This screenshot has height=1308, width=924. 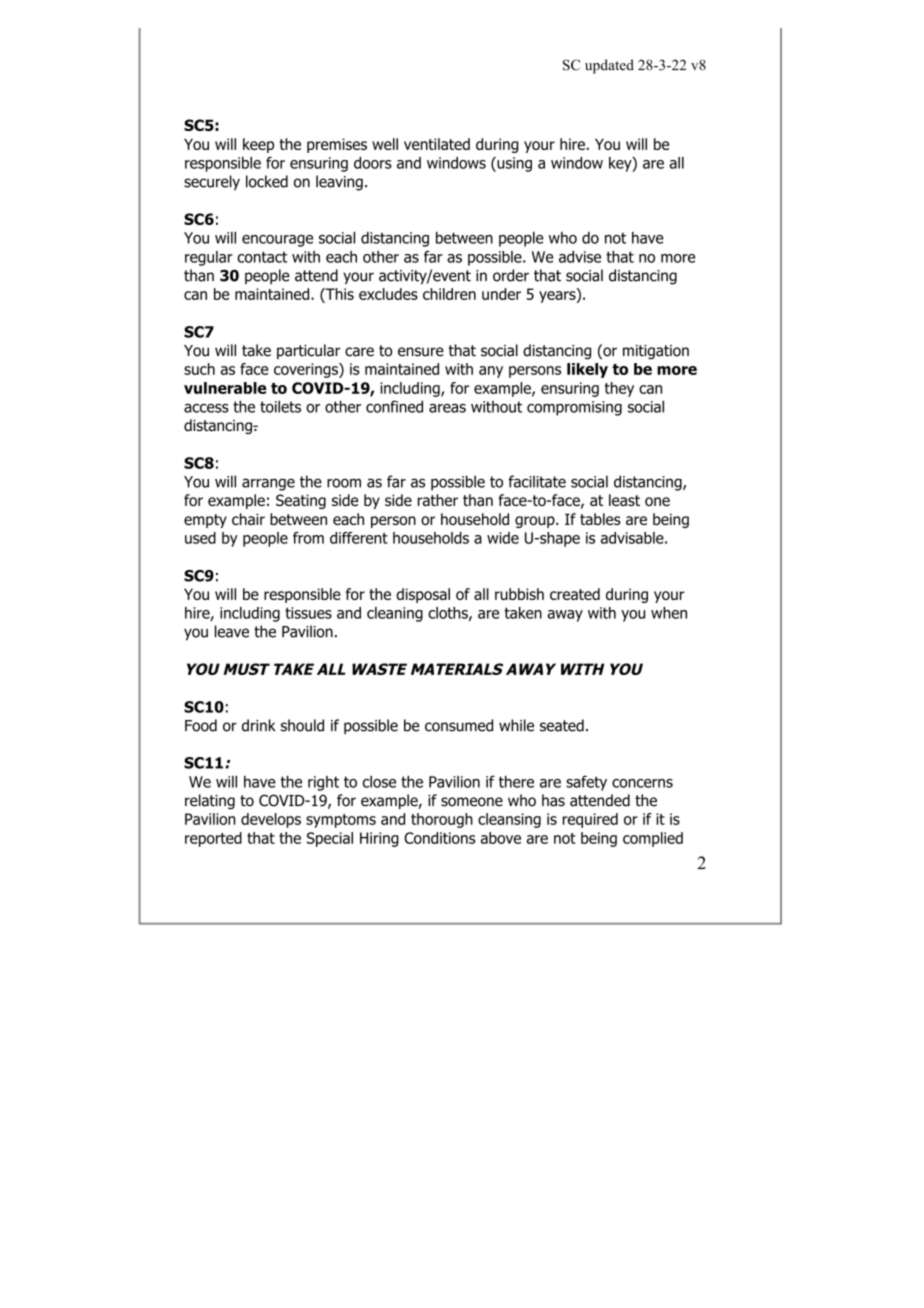 What do you see at coordinates (609, 66) in the screenshot?
I see `updated` at bounding box center [609, 66].
